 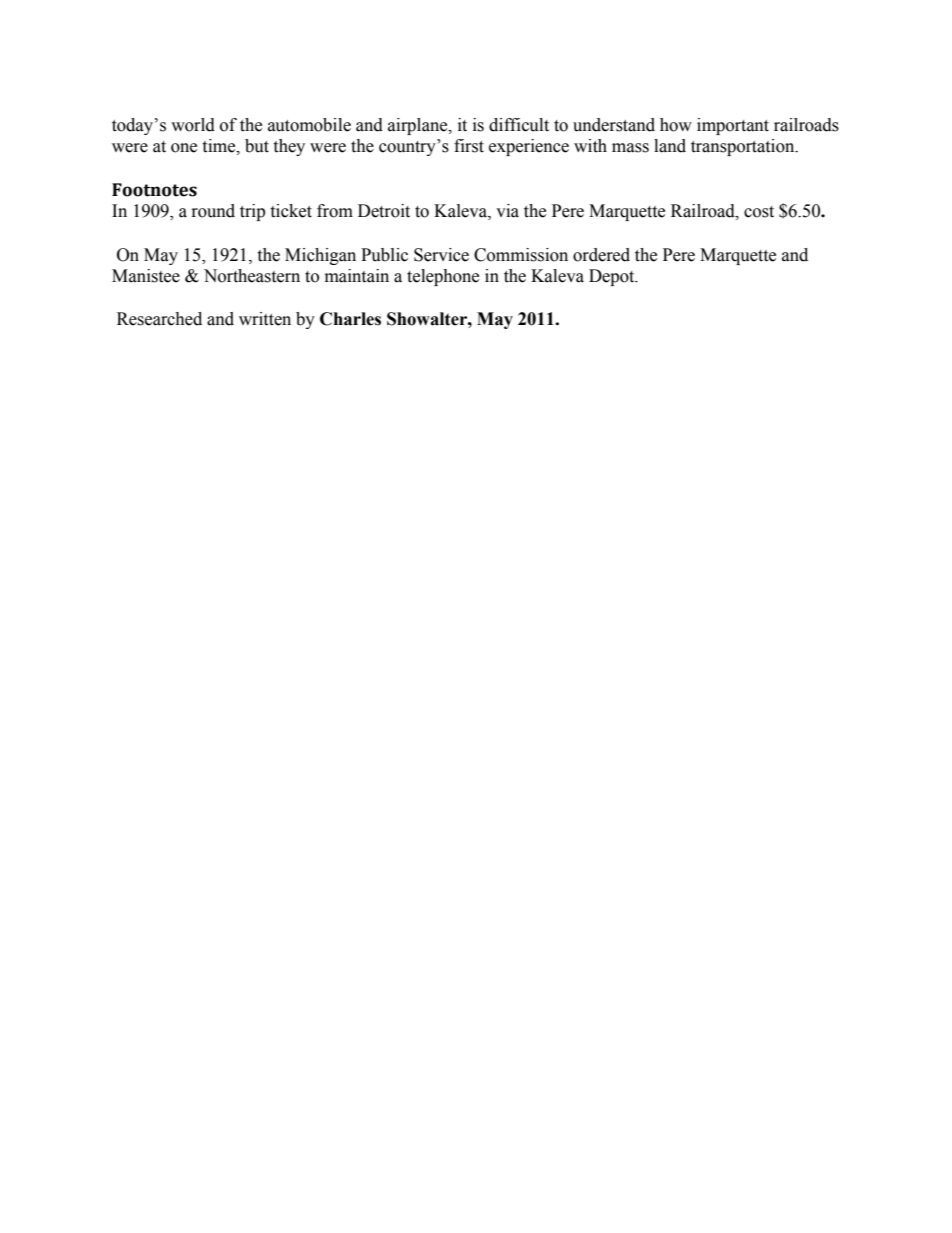 I want to click on world, so click(x=193, y=125).
